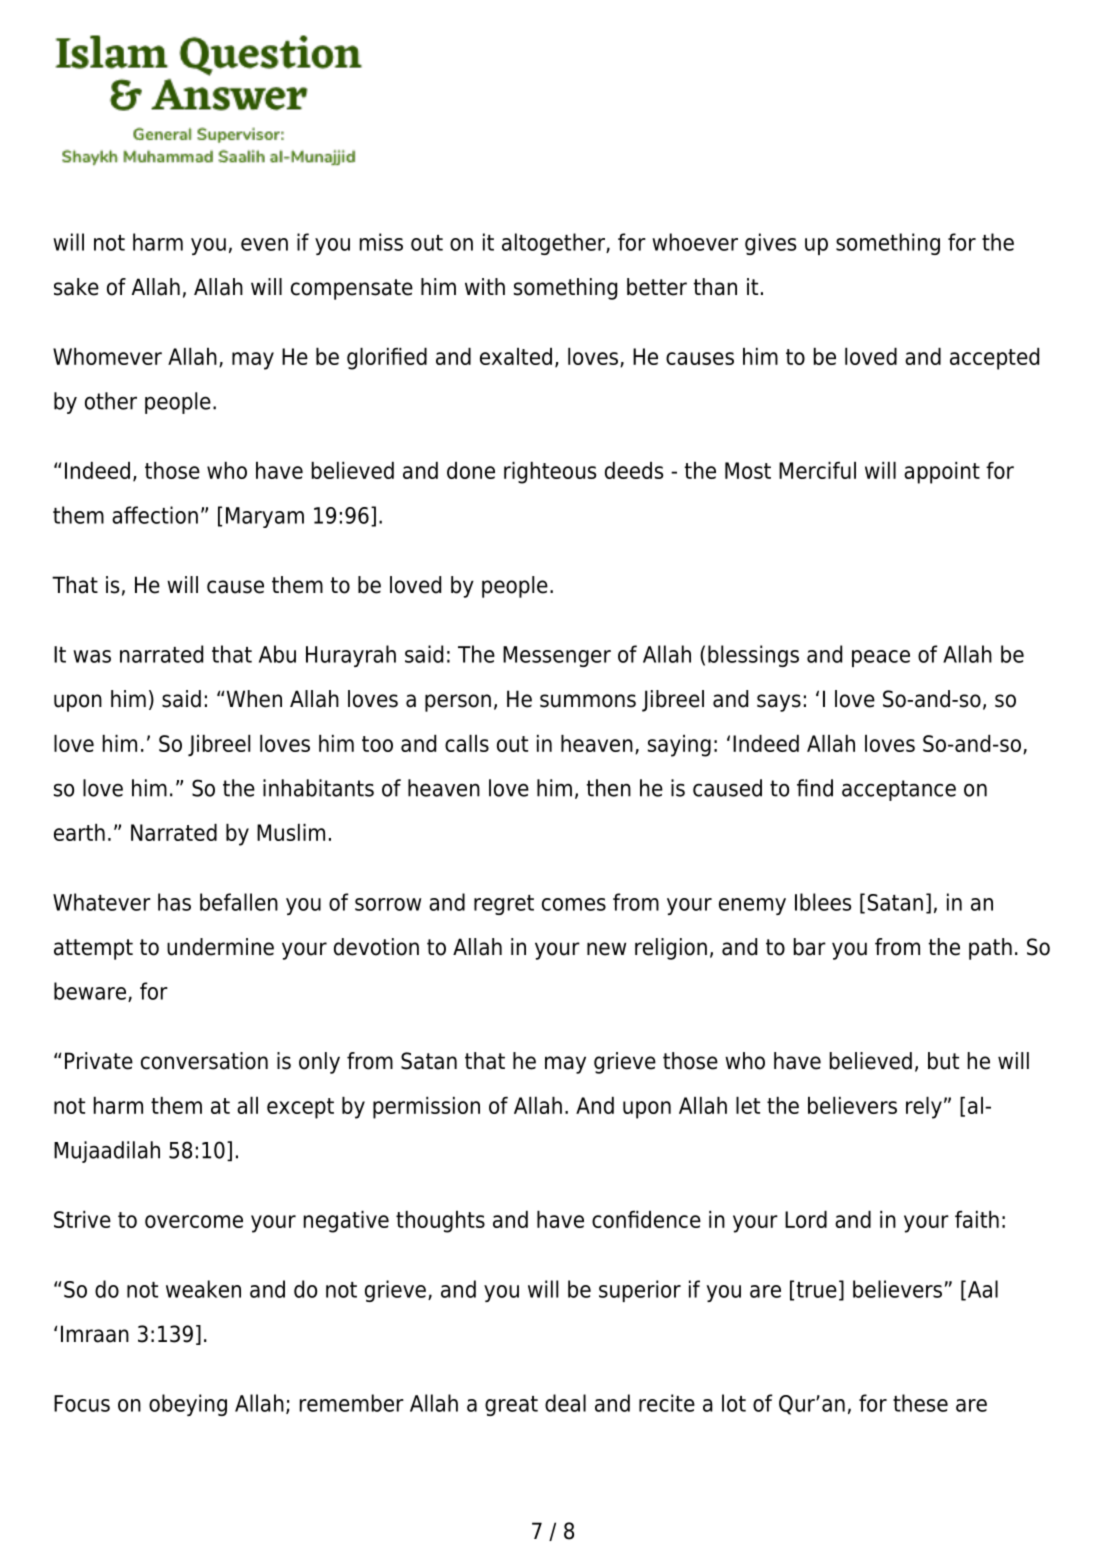  Describe the element at coordinates (485, 286) in the page. I see `with` at that location.
